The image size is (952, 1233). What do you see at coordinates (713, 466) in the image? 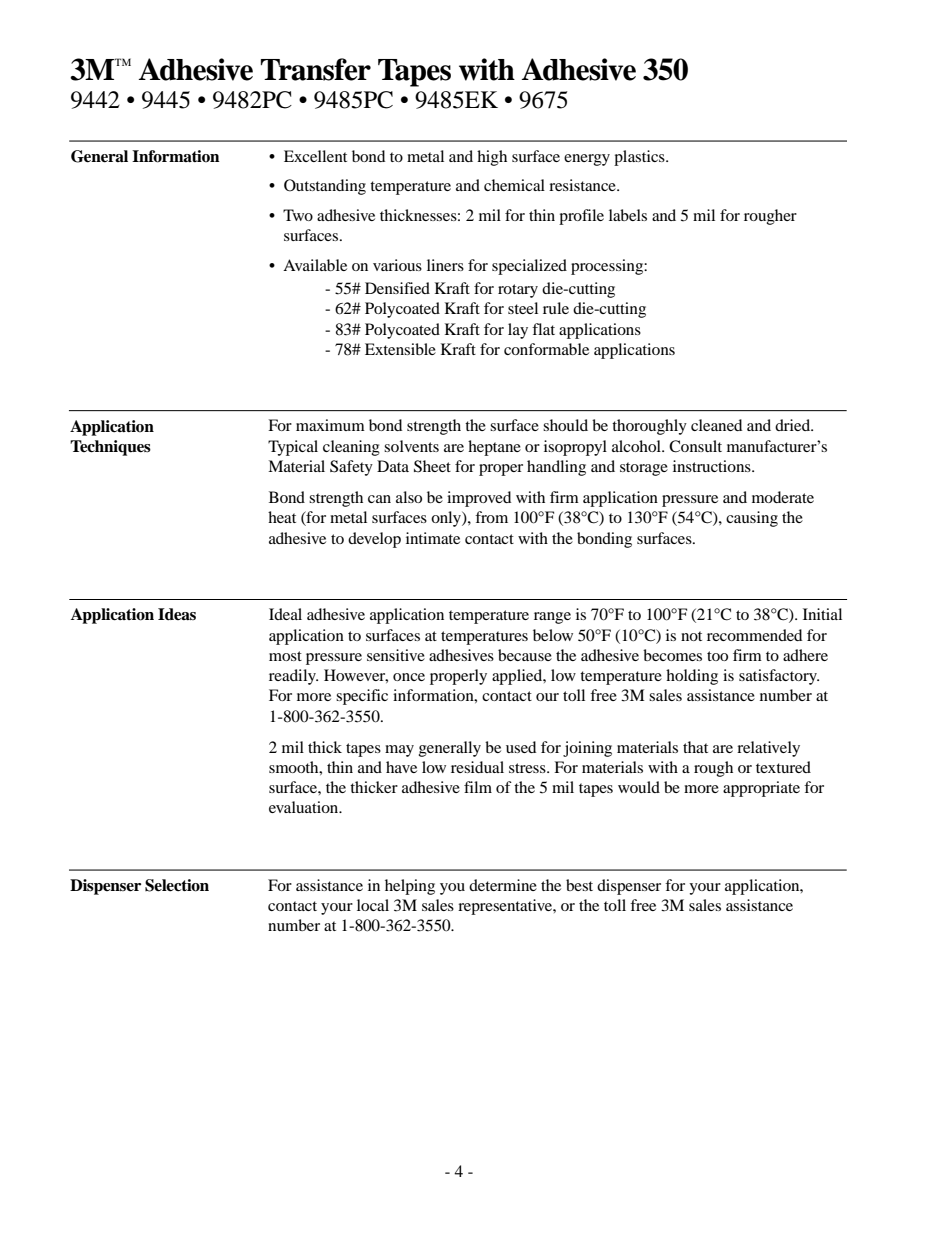
I see `instructions` at bounding box center [713, 466].
